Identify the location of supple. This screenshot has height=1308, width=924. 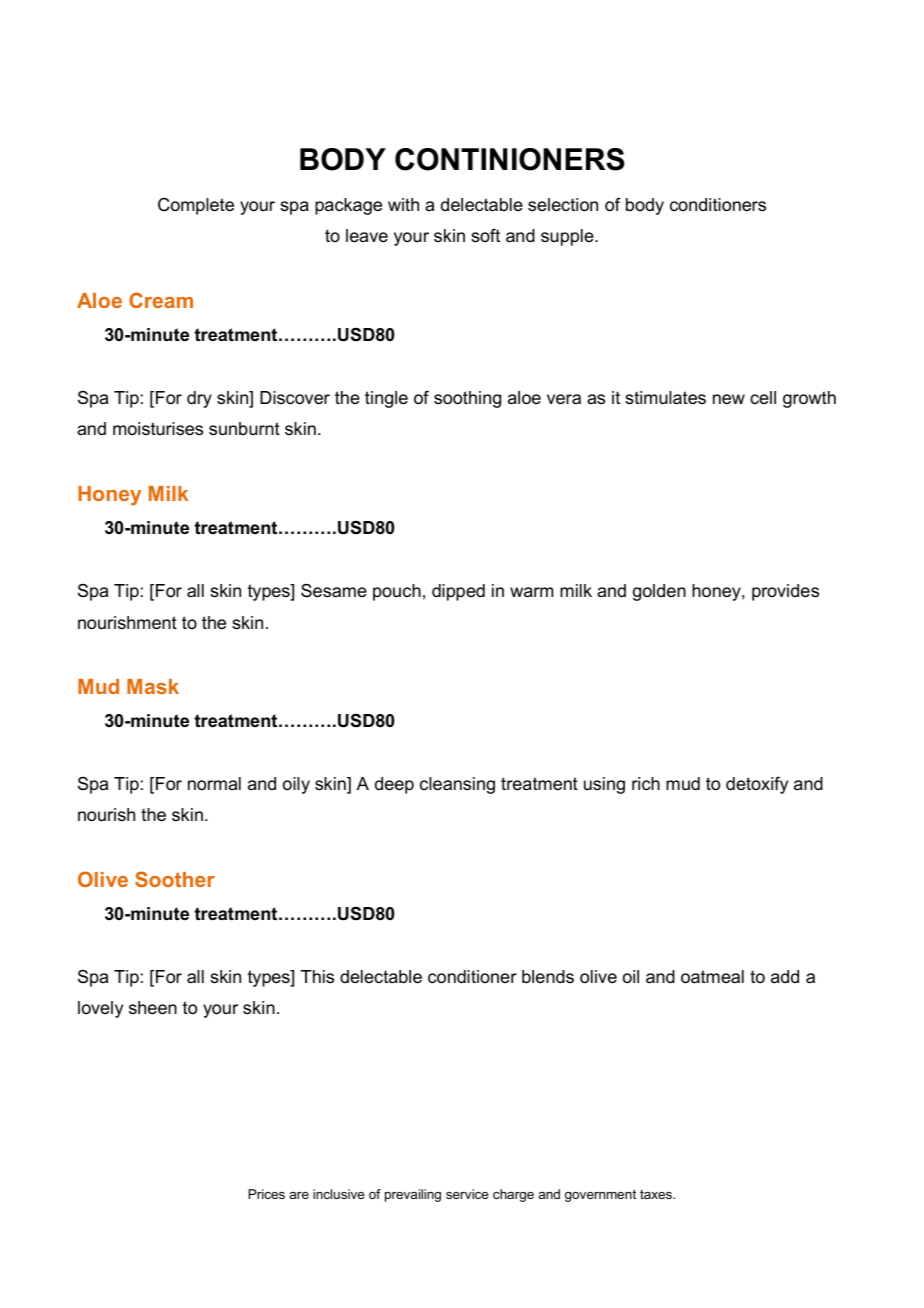
(568, 237).
